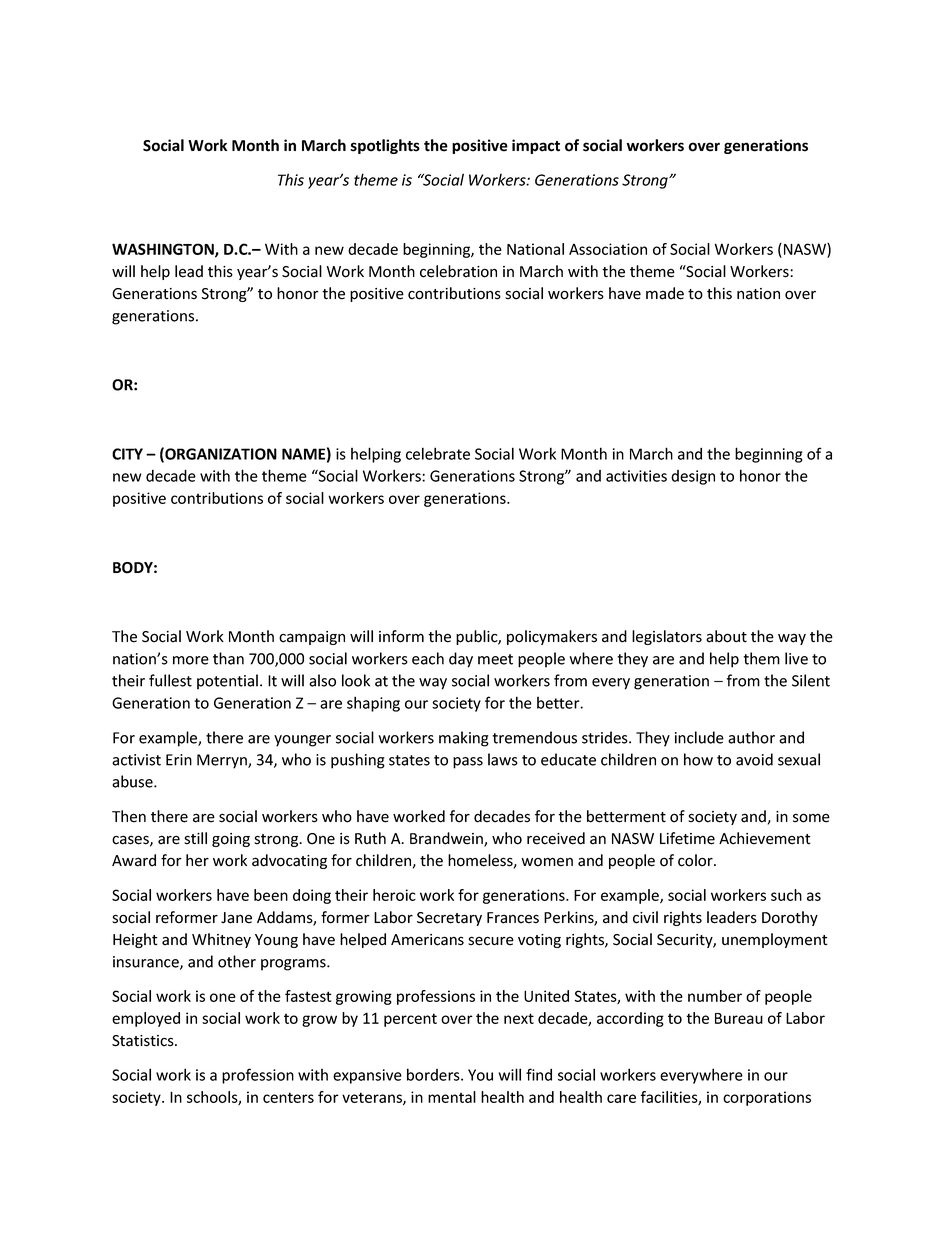  Describe the element at coordinates (434, 1074) in the image. I see `borders` at that location.
